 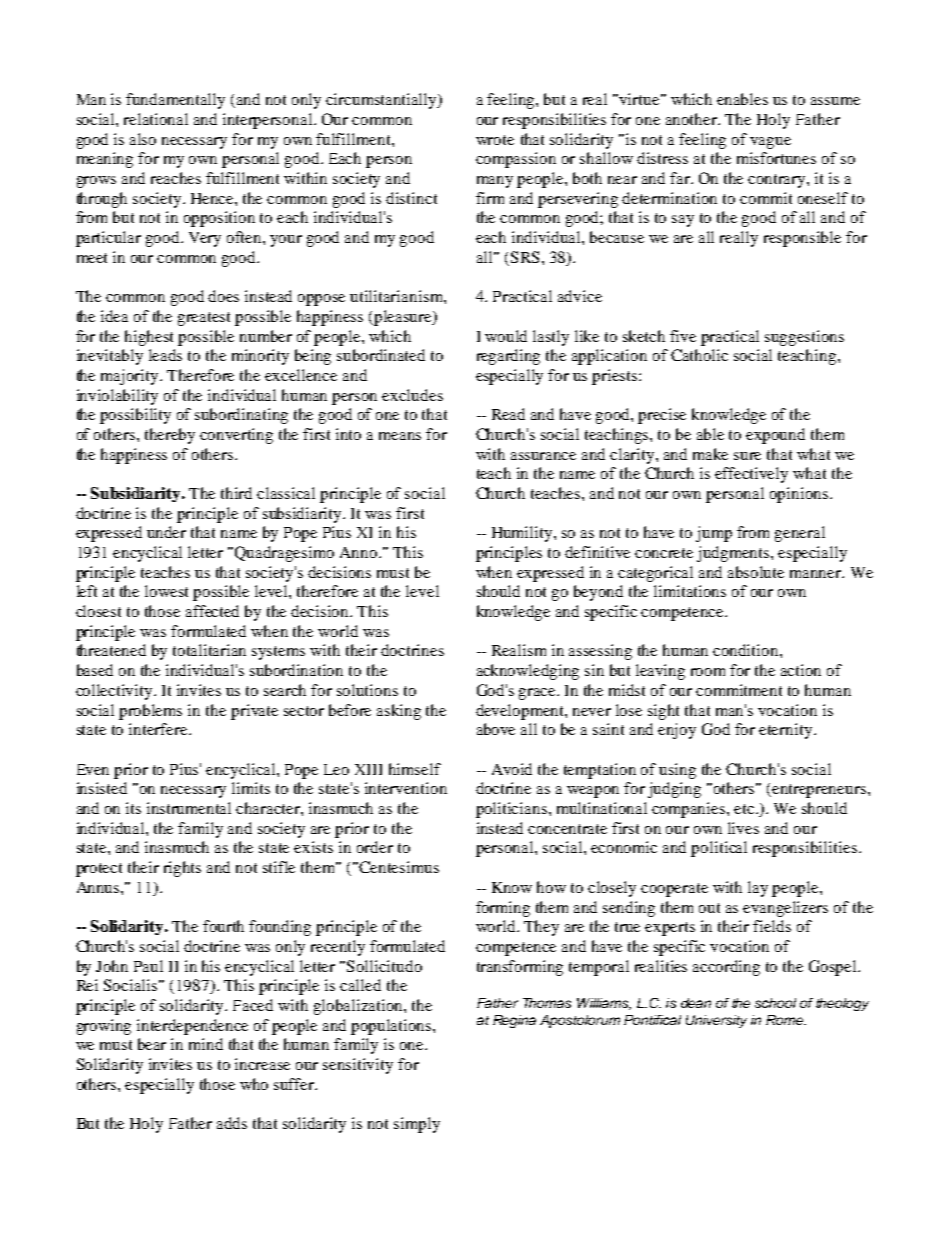 I want to click on relational, so click(x=156, y=119).
